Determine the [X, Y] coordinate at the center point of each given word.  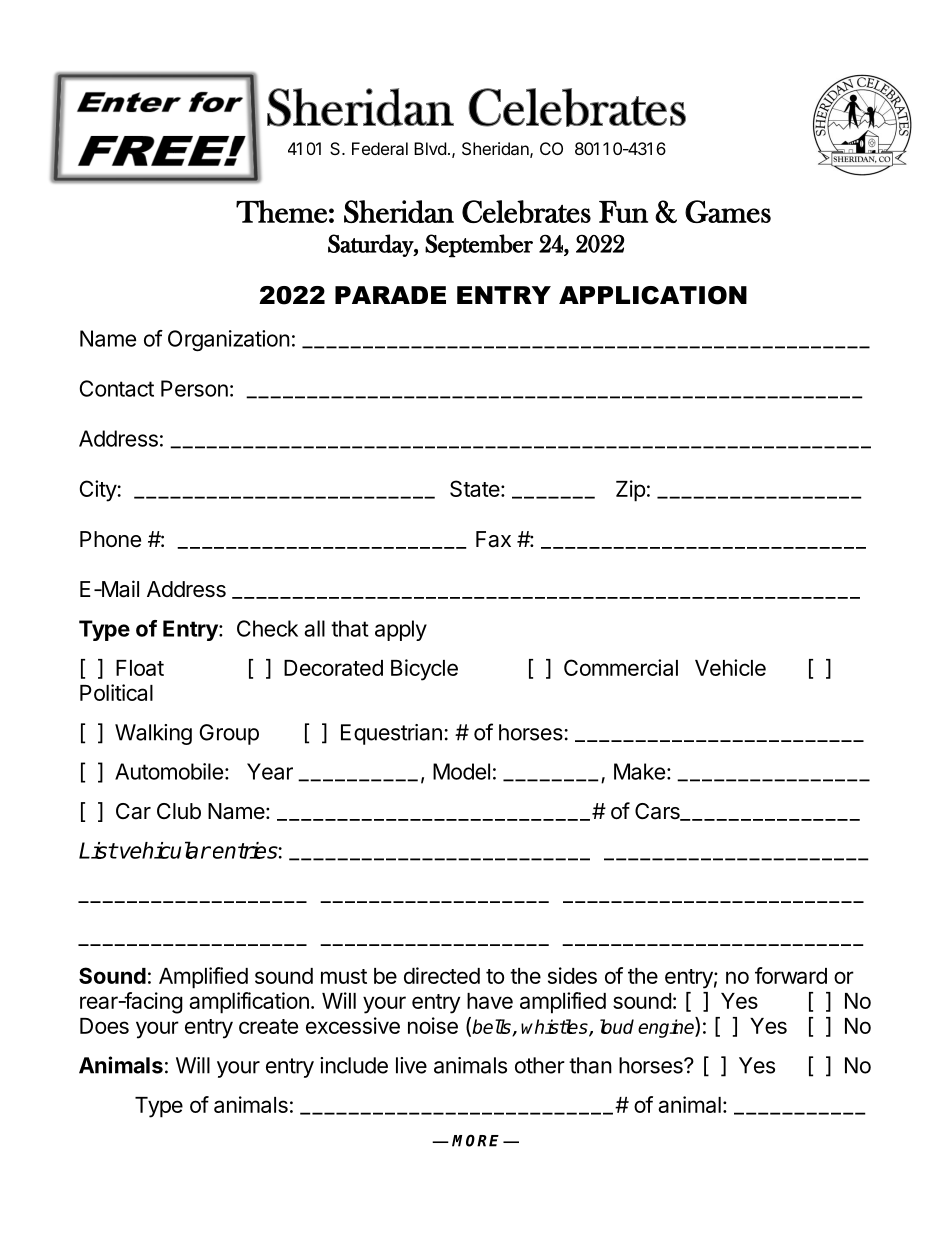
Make [639, 771]
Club [179, 811]
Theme [281, 211]
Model [461, 771]
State [475, 488]
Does [104, 1026]
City [99, 491]
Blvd [430, 148]
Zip [631, 491]
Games [728, 211]
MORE [475, 1141]
